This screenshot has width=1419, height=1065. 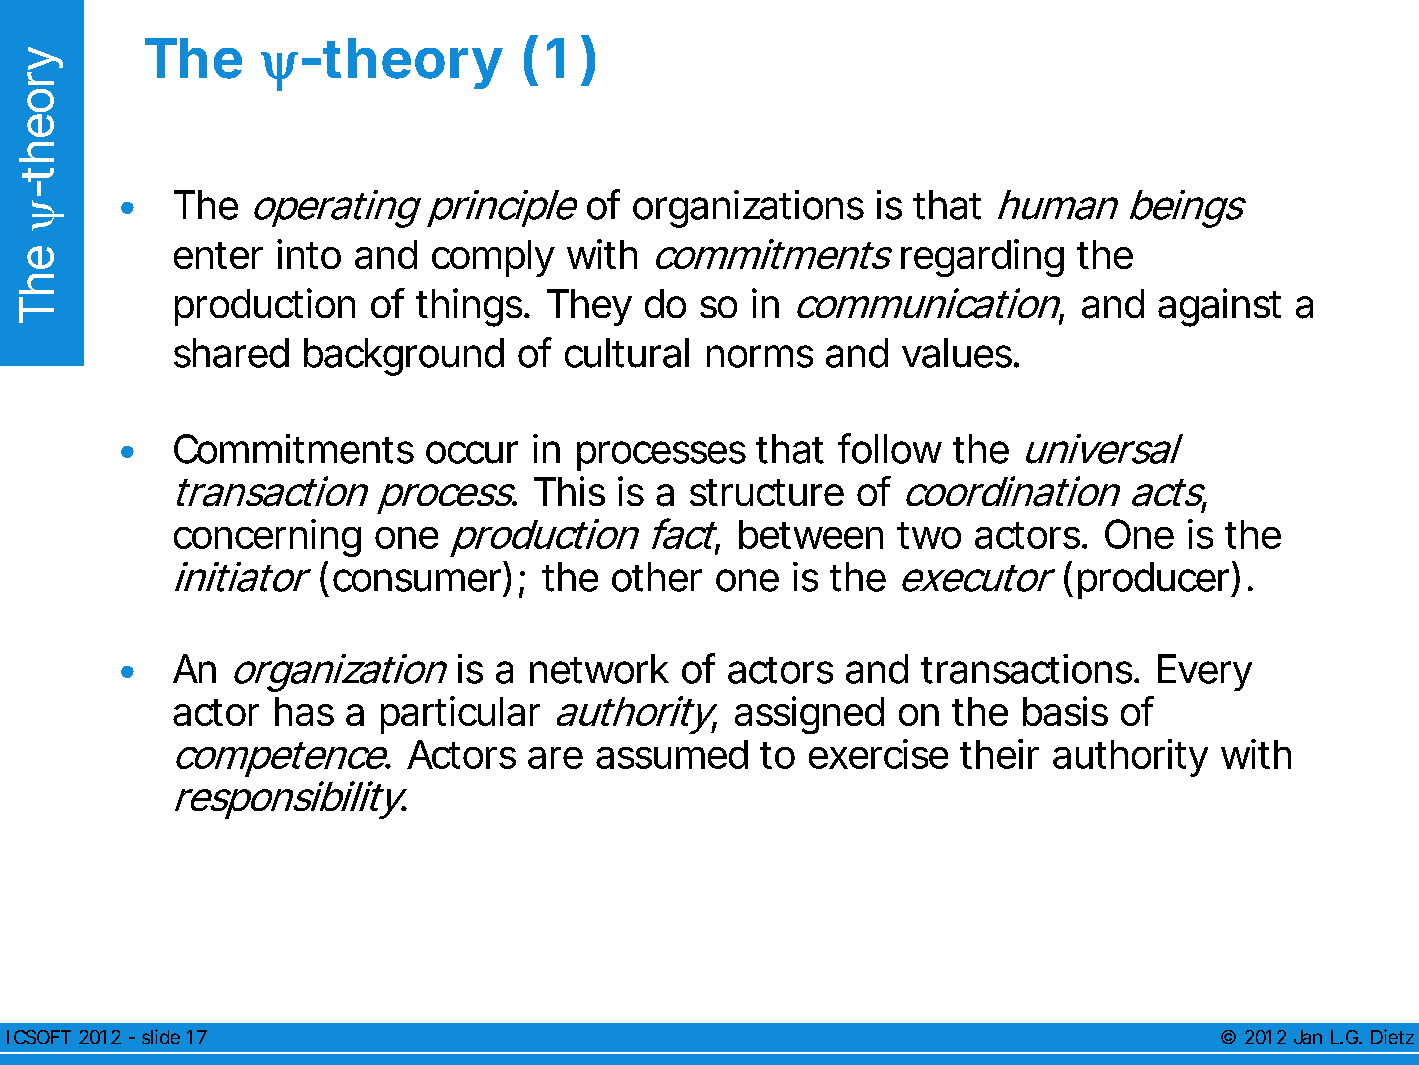 What do you see at coordinates (878, 754) in the screenshot?
I see `exercise` at bounding box center [878, 754].
